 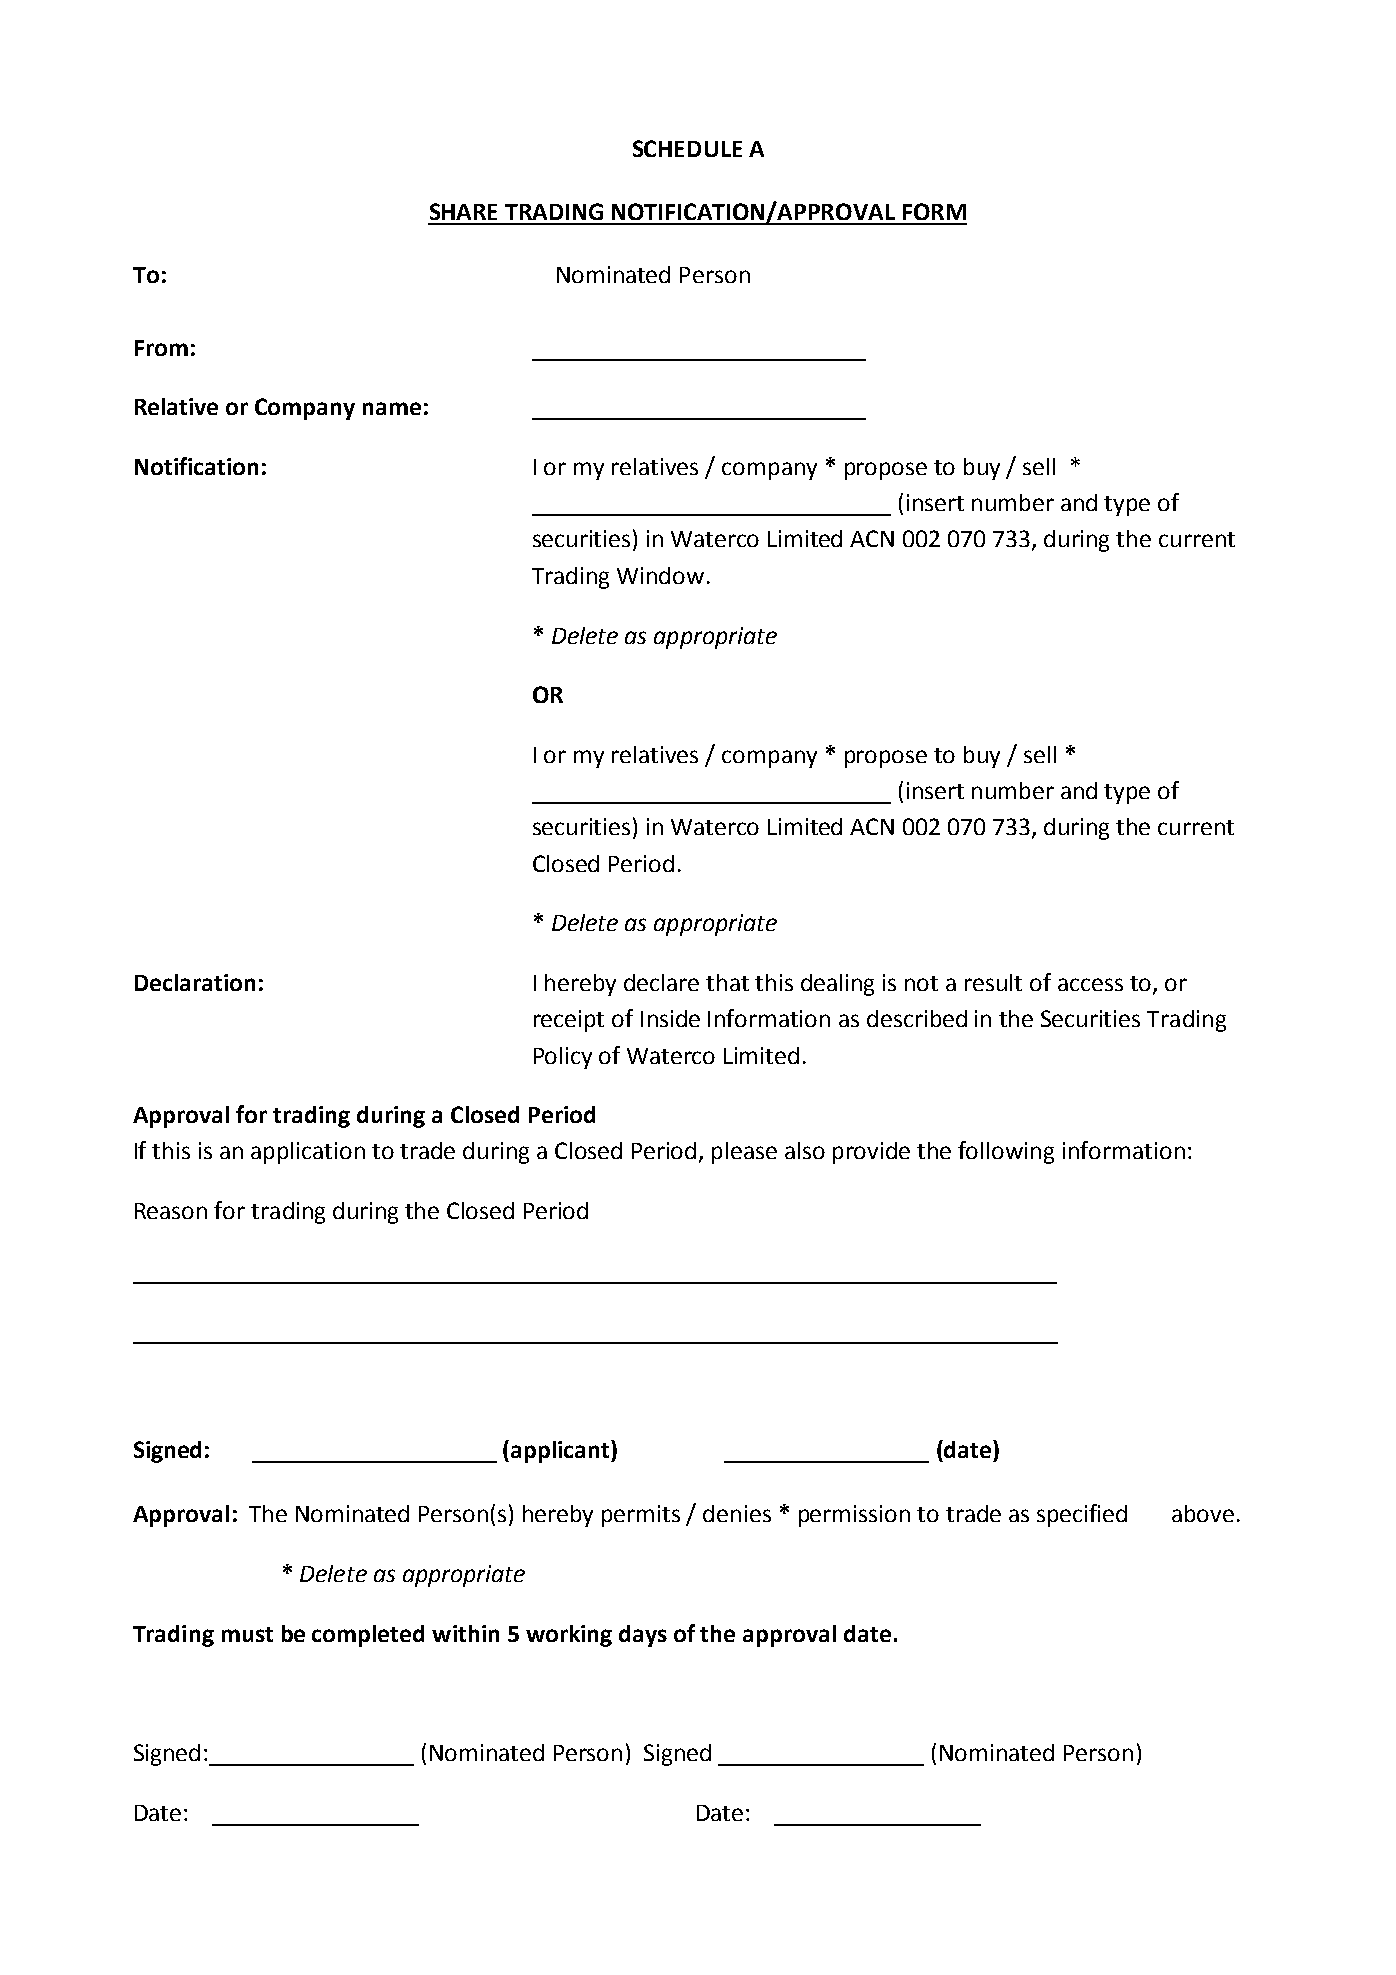 What do you see at coordinates (727, 982) in the screenshot?
I see `that` at bounding box center [727, 982].
